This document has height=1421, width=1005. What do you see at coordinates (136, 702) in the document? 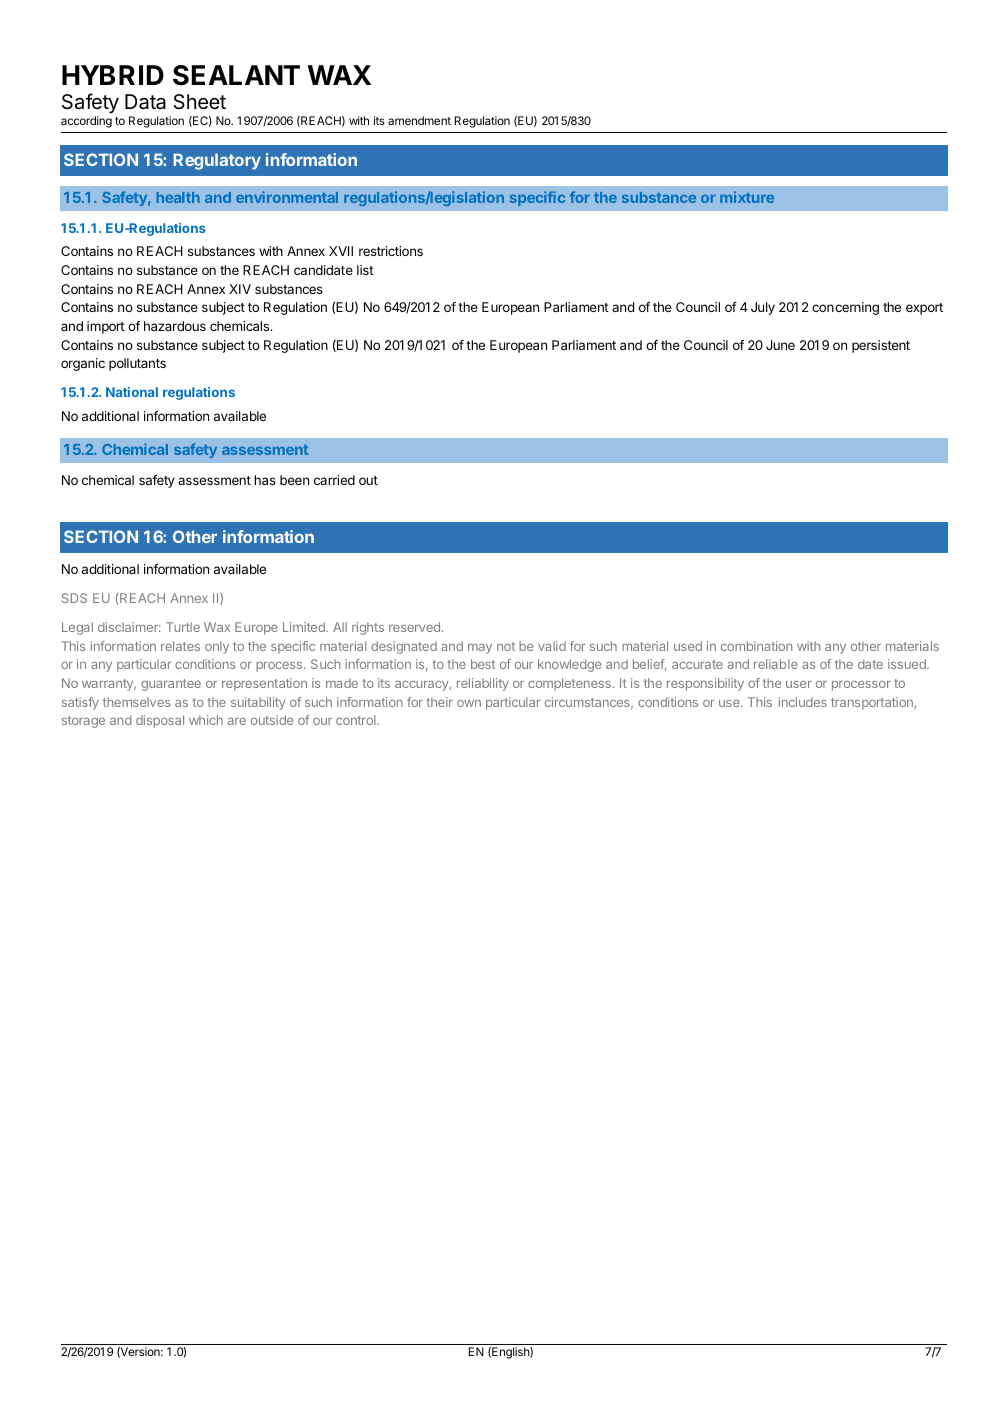
I see `themselves` at bounding box center [136, 702].
